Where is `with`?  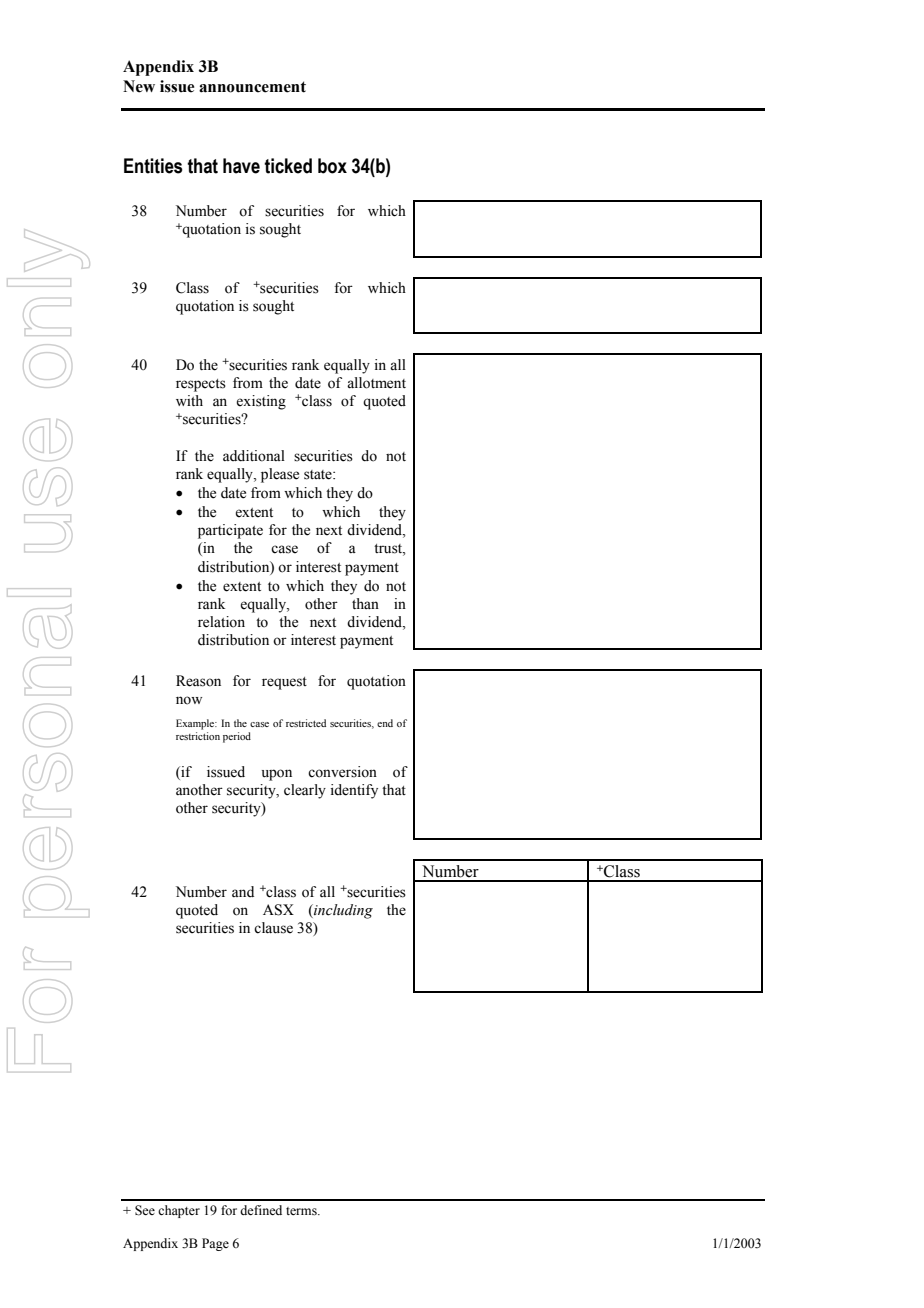 with is located at coordinates (189, 400).
